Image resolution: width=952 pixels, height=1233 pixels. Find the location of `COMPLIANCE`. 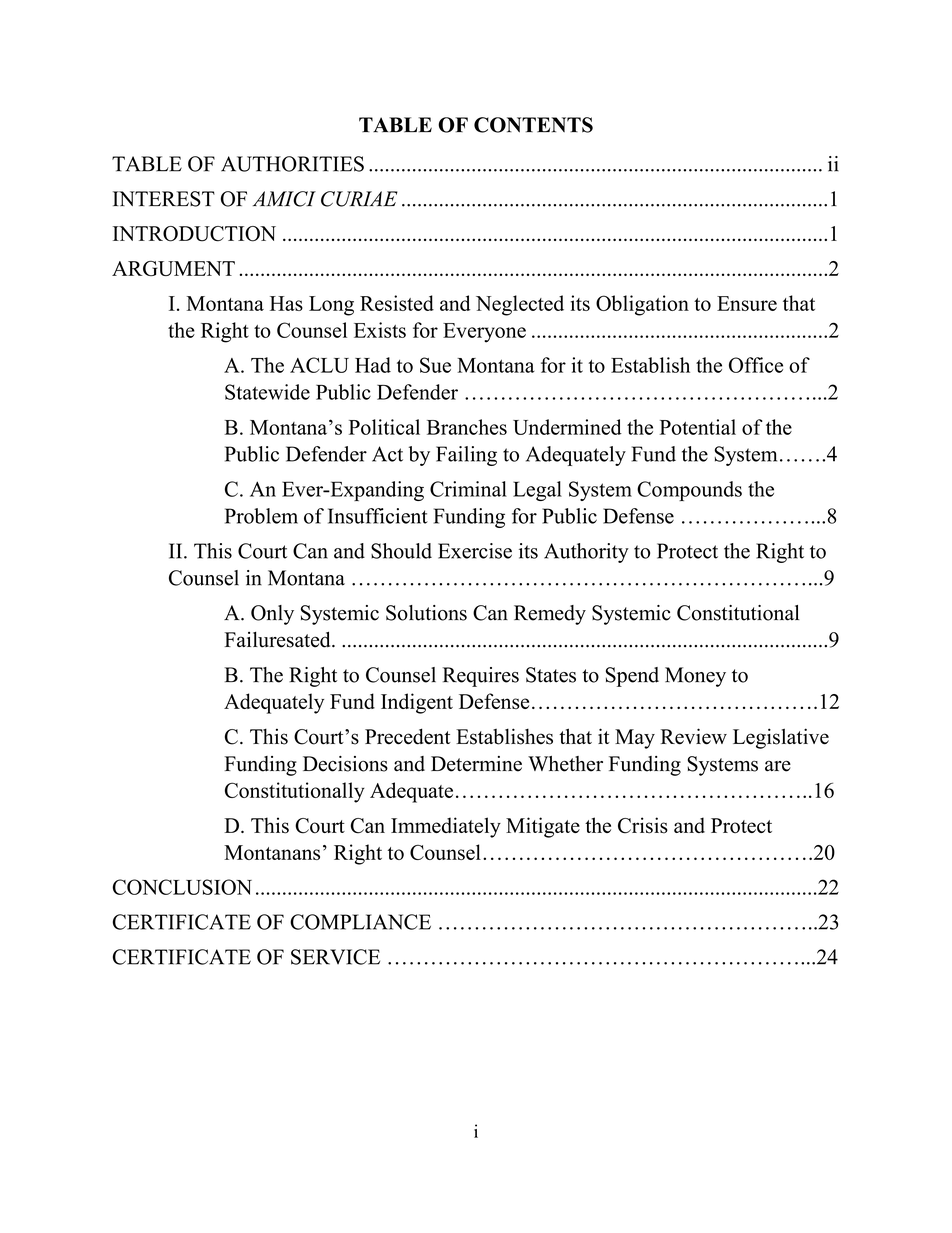

COMPLIANCE is located at coordinates (360, 922).
